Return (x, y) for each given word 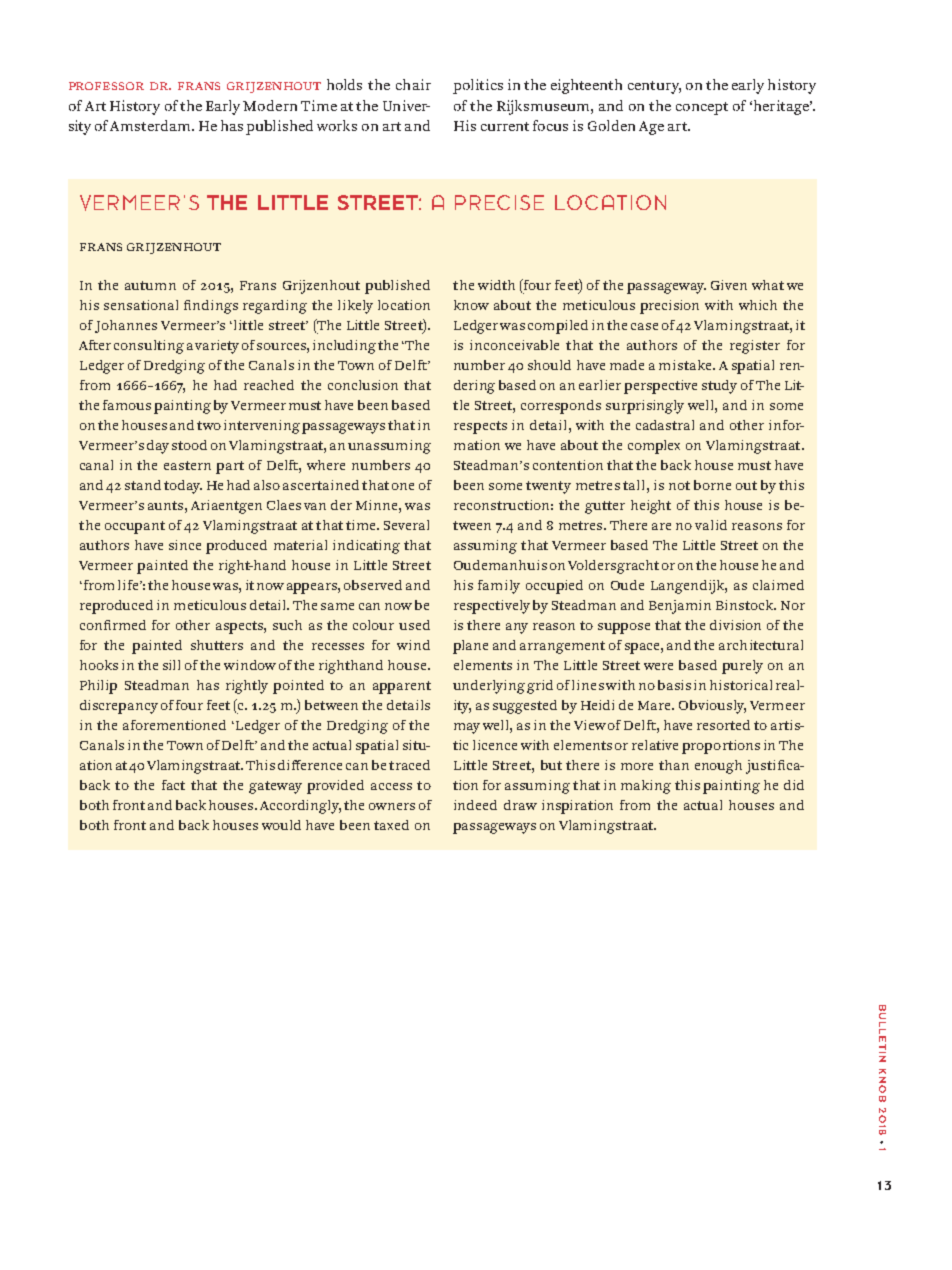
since (185, 545)
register (755, 347)
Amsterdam (151, 125)
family (499, 587)
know (471, 305)
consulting (149, 347)
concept (702, 108)
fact (173, 785)
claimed (778, 585)
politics (478, 86)
